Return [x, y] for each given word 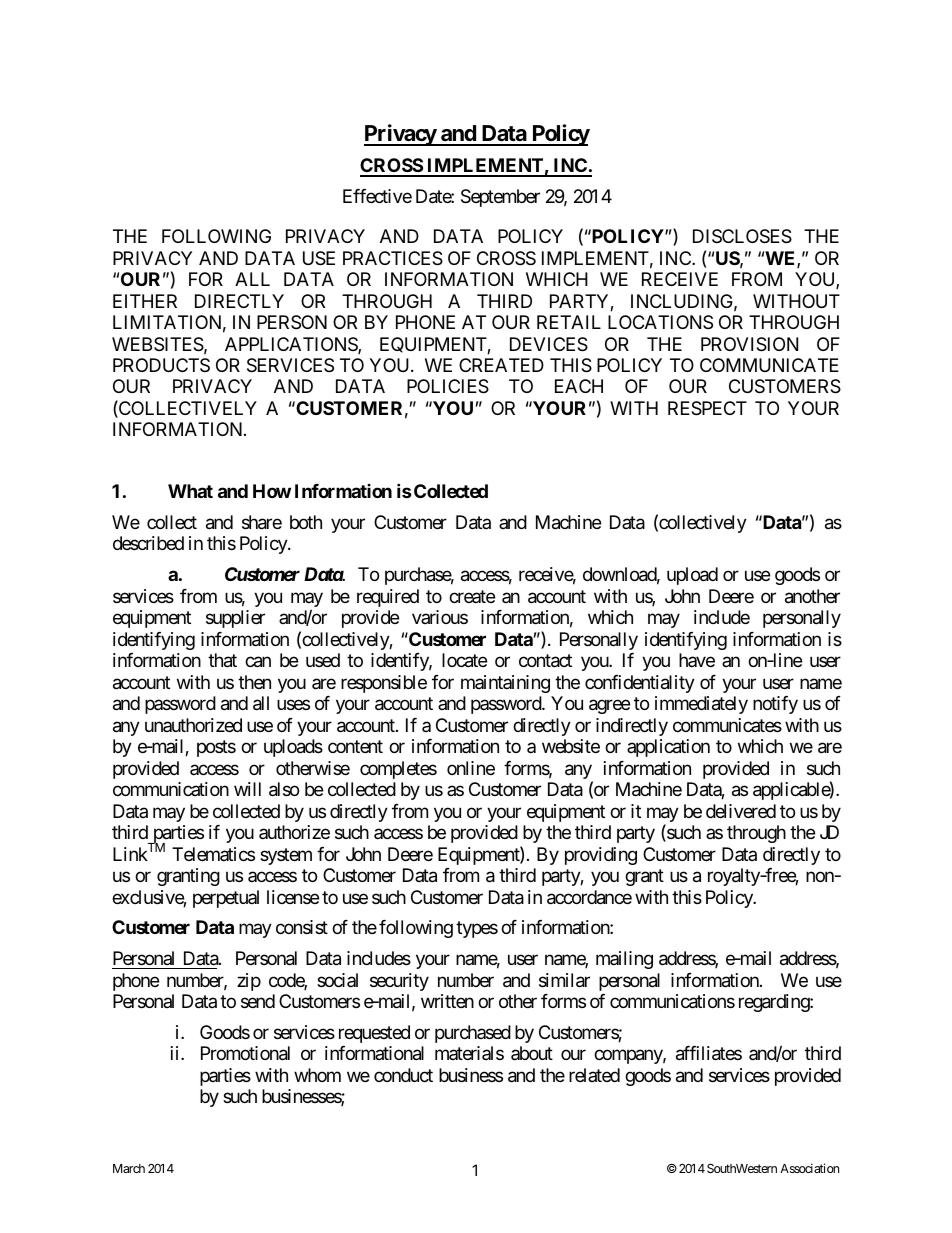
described [148, 543]
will [247, 789]
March [129, 1168]
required [388, 598]
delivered [741, 811]
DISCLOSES [742, 236]
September [500, 198]
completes [398, 770]
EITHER [145, 301]
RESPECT [707, 408]
